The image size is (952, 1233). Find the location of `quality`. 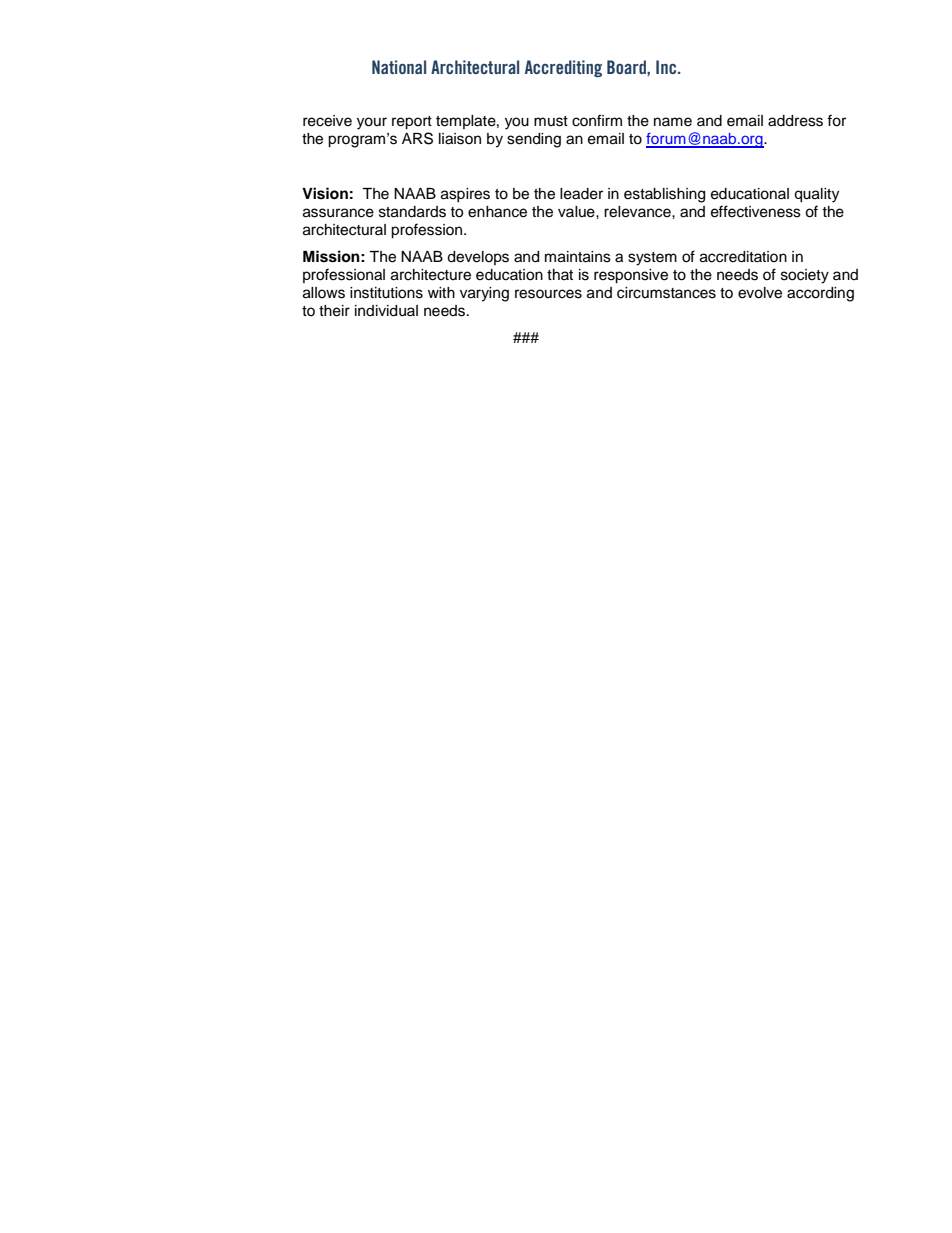

quality is located at coordinates (816, 195).
